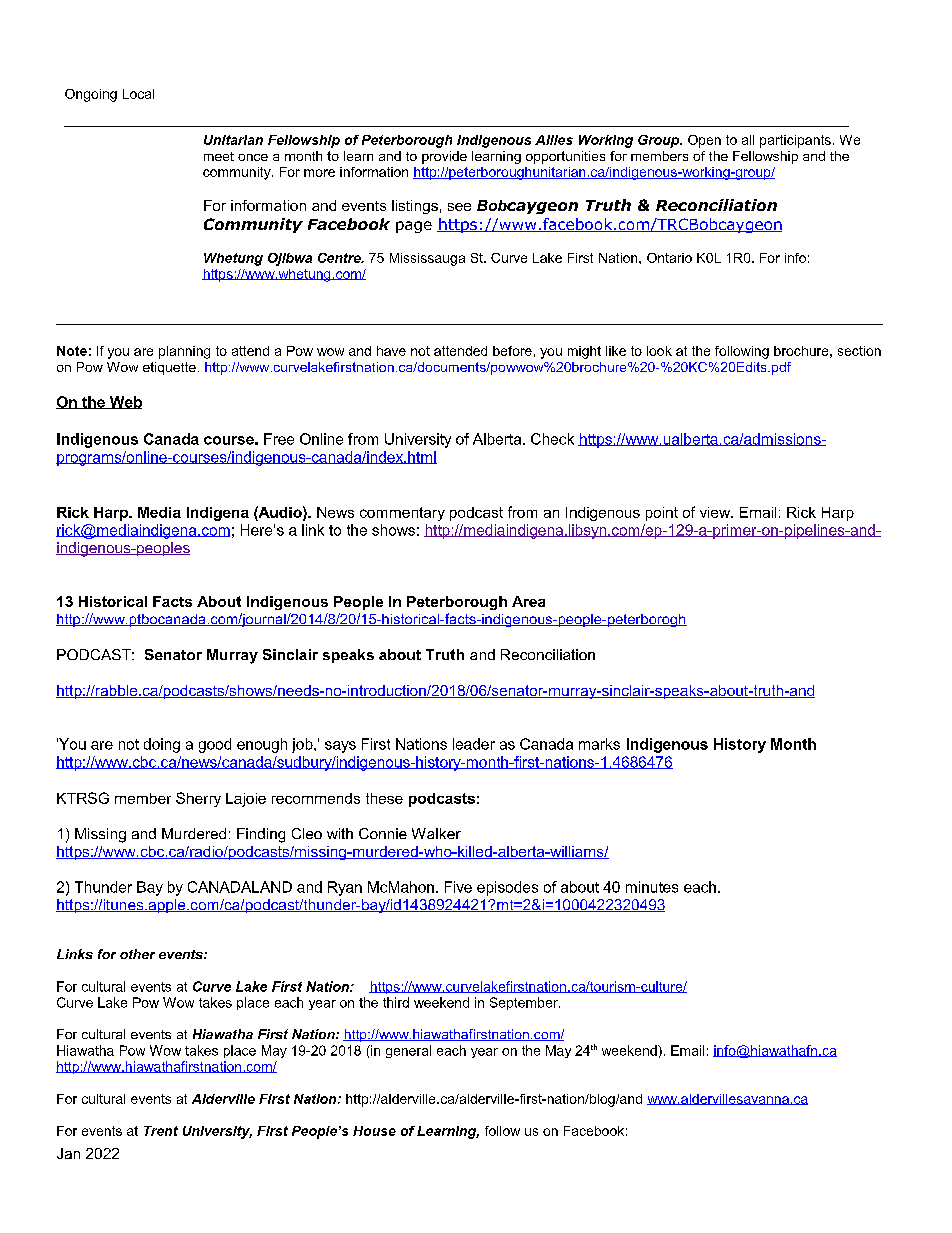 This page has height=1233, width=952. I want to click on Local, so click(138, 94).
